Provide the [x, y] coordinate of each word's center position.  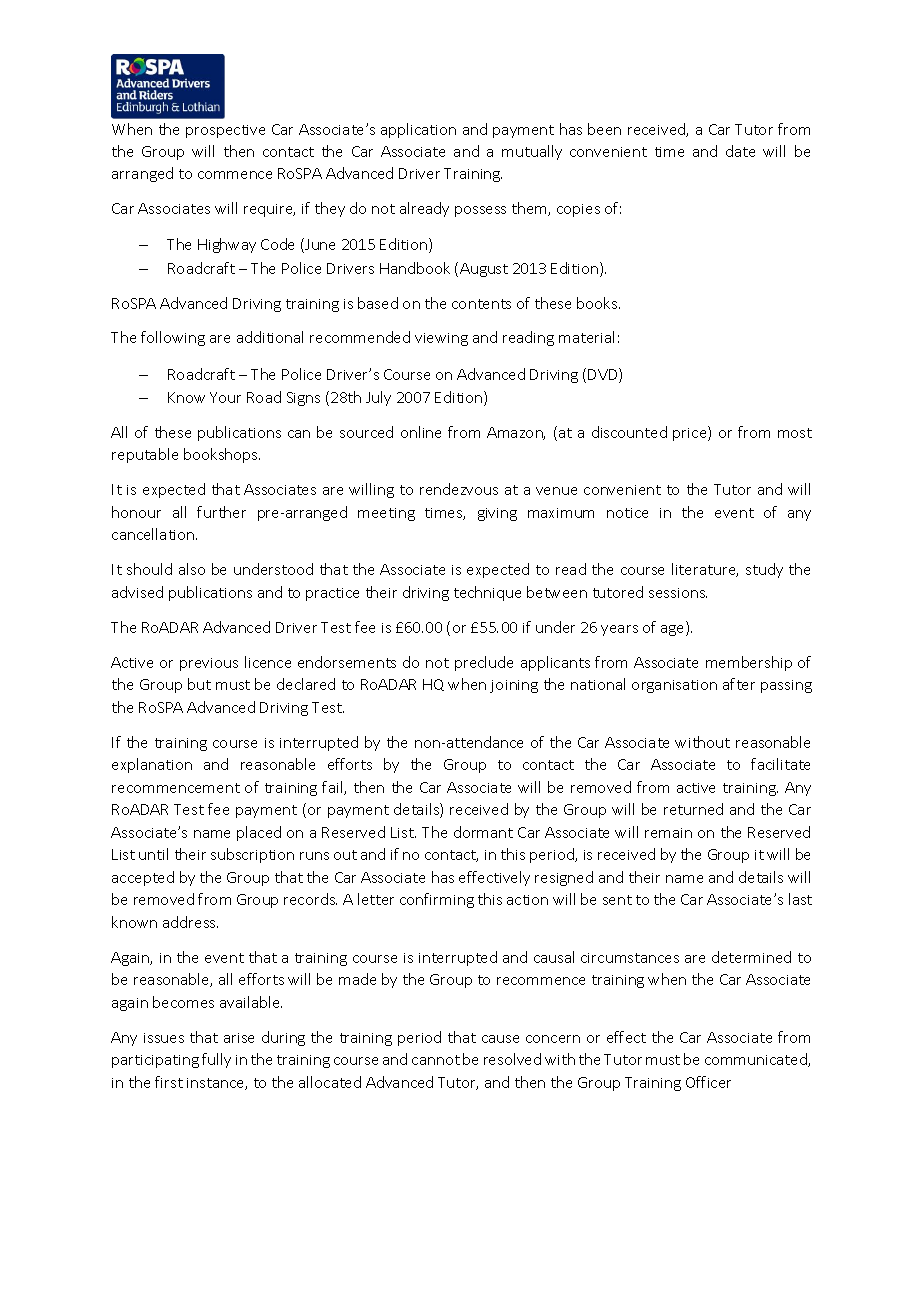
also [192, 569]
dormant [483, 832]
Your [225, 397]
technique [487, 593]
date [740, 151]
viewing [441, 339]
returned [693, 809]
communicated [757, 1060]
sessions [678, 593]
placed [259, 833]
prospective [225, 131]
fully [216, 1060]
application [418, 130]
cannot [436, 1060]
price [691, 433]
